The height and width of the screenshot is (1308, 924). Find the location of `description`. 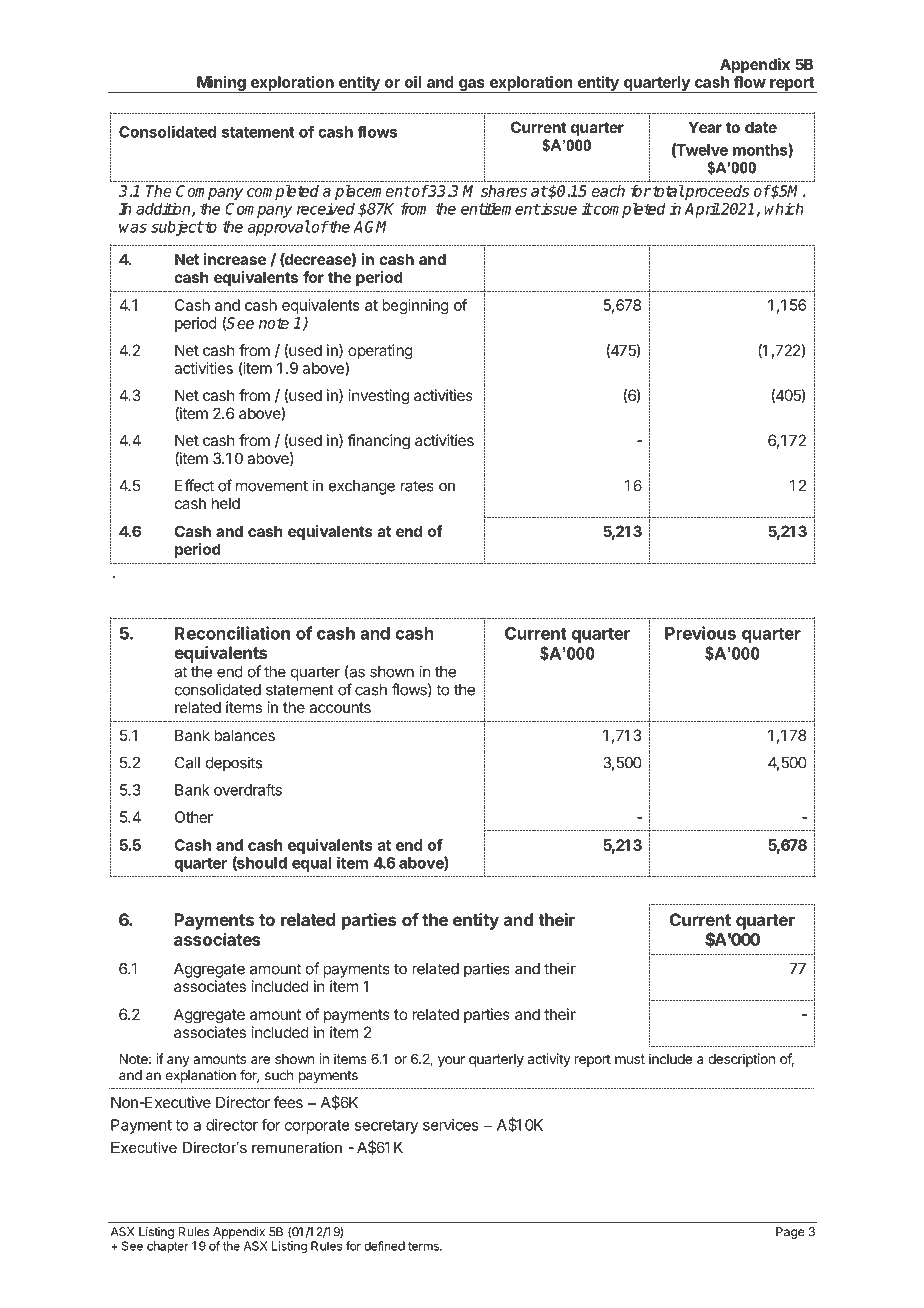

description is located at coordinates (741, 1060).
